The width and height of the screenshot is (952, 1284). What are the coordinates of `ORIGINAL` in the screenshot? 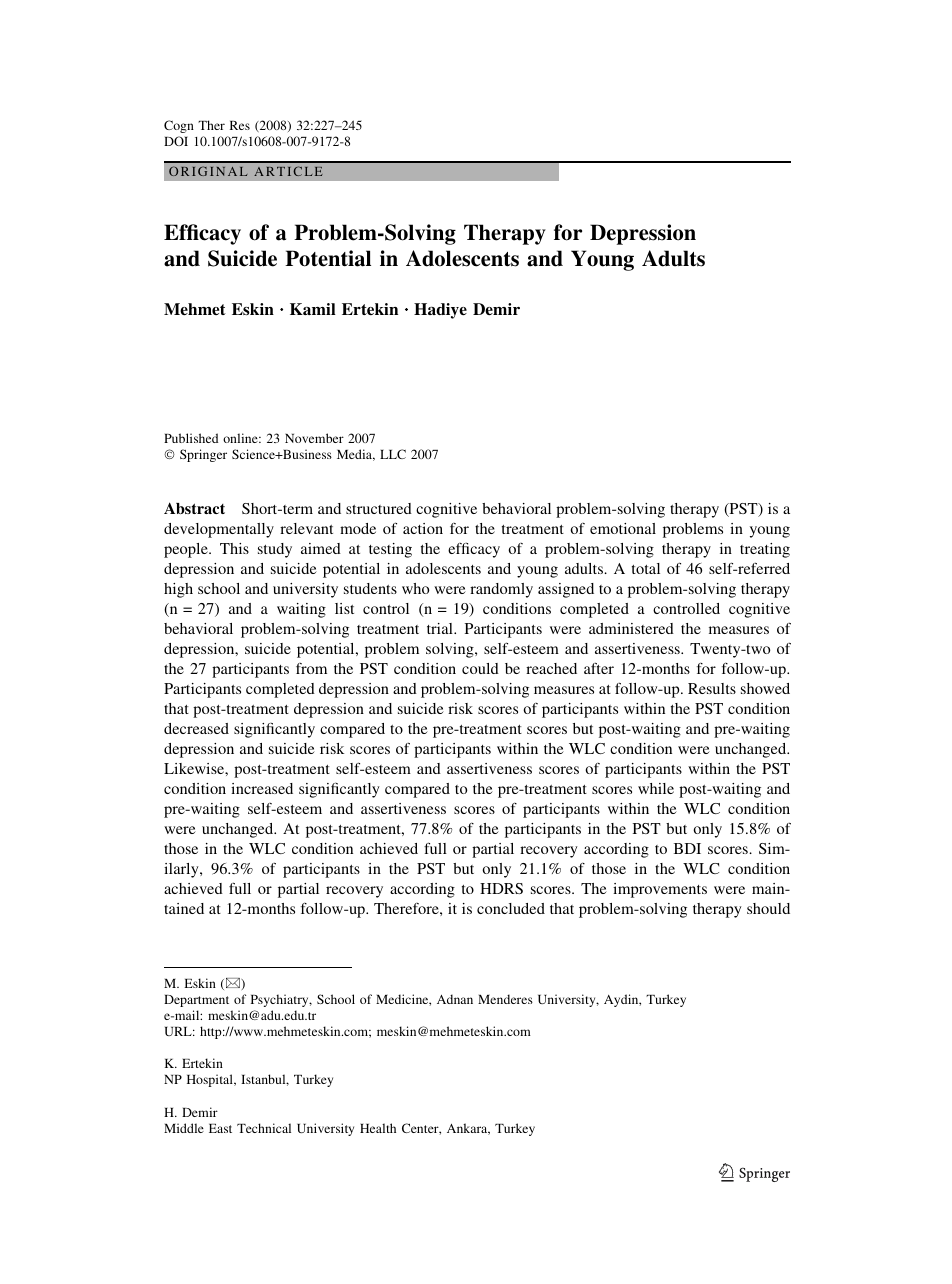 It's located at (208, 171).
